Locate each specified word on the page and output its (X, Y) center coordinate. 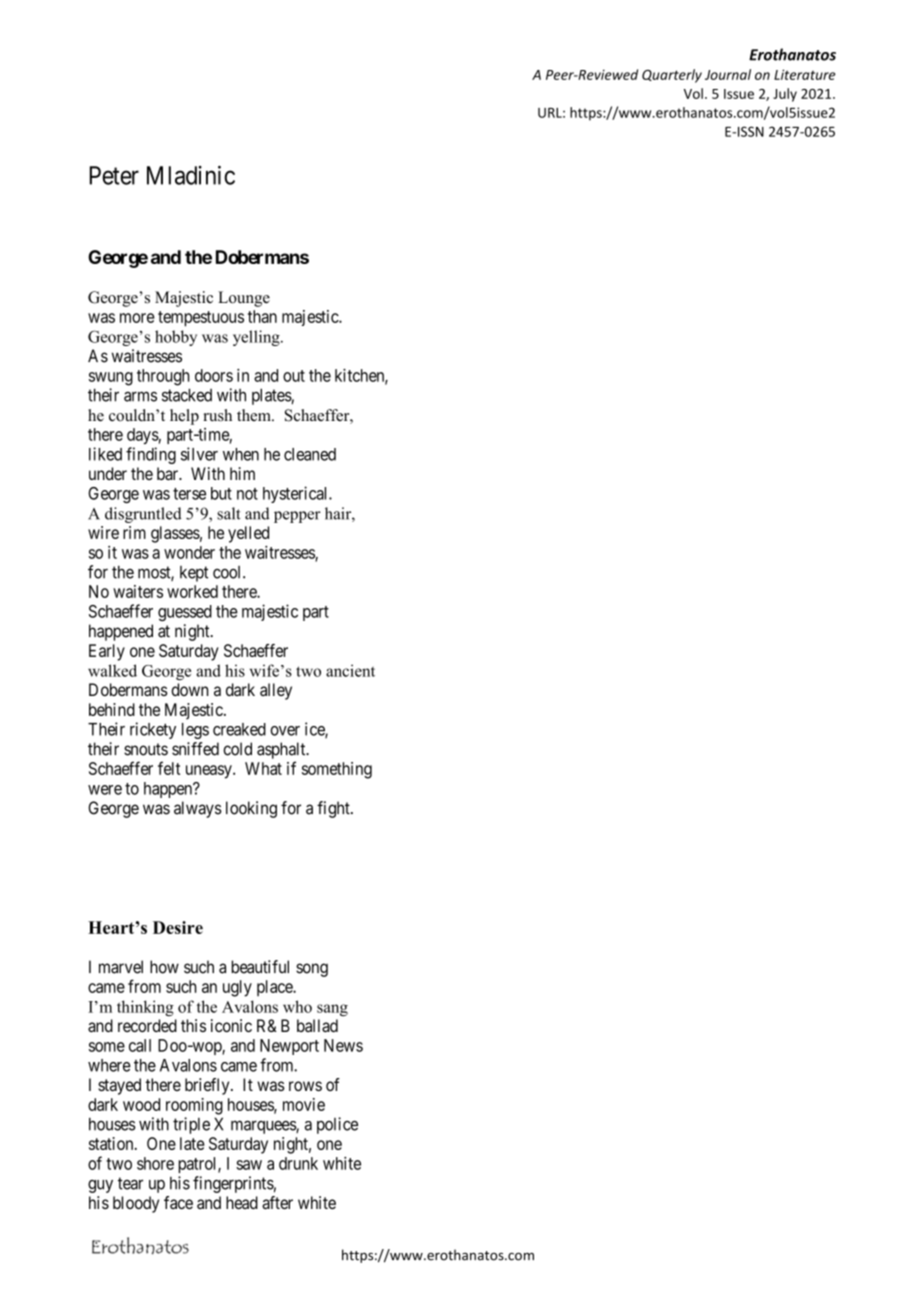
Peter (114, 175)
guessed (185, 613)
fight (334, 809)
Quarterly (672, 76)
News (343, 1045)
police (337, 1125)
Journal (728, 74)
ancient (350, 670)
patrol (198, 1165)
